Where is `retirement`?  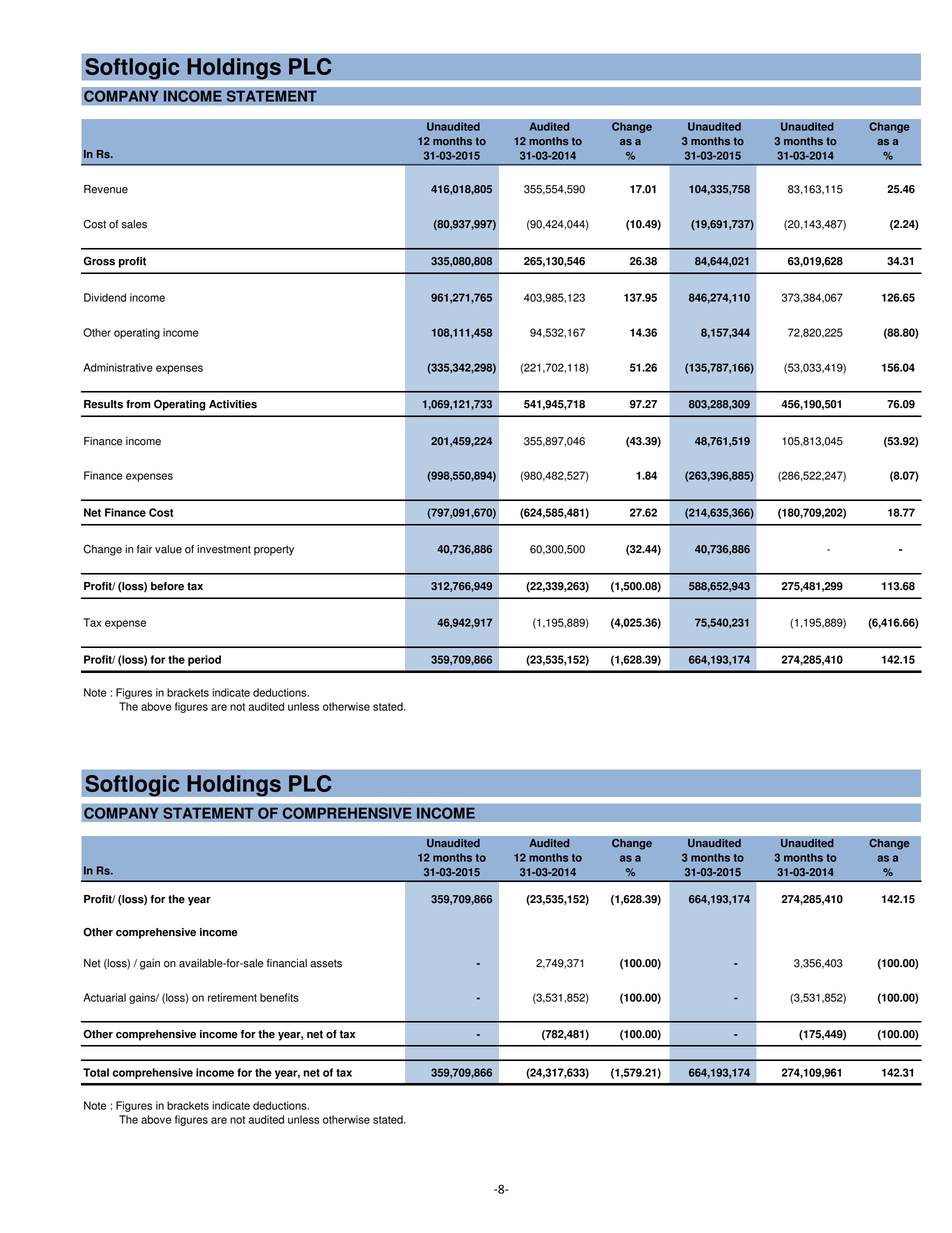
retirement is located at coordinates (232, 997).
